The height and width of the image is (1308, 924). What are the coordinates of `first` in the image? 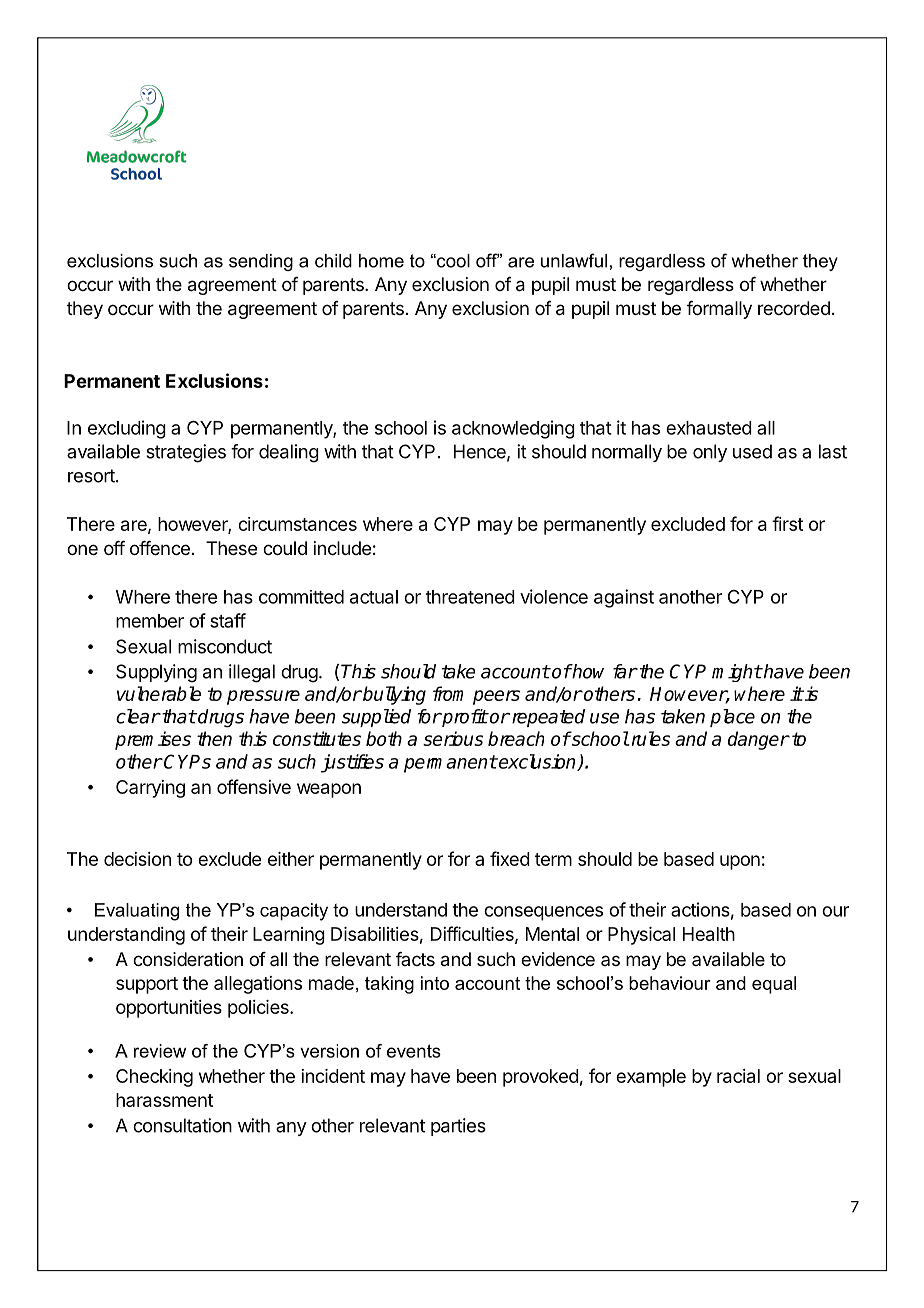 It's located at (787, 523).
